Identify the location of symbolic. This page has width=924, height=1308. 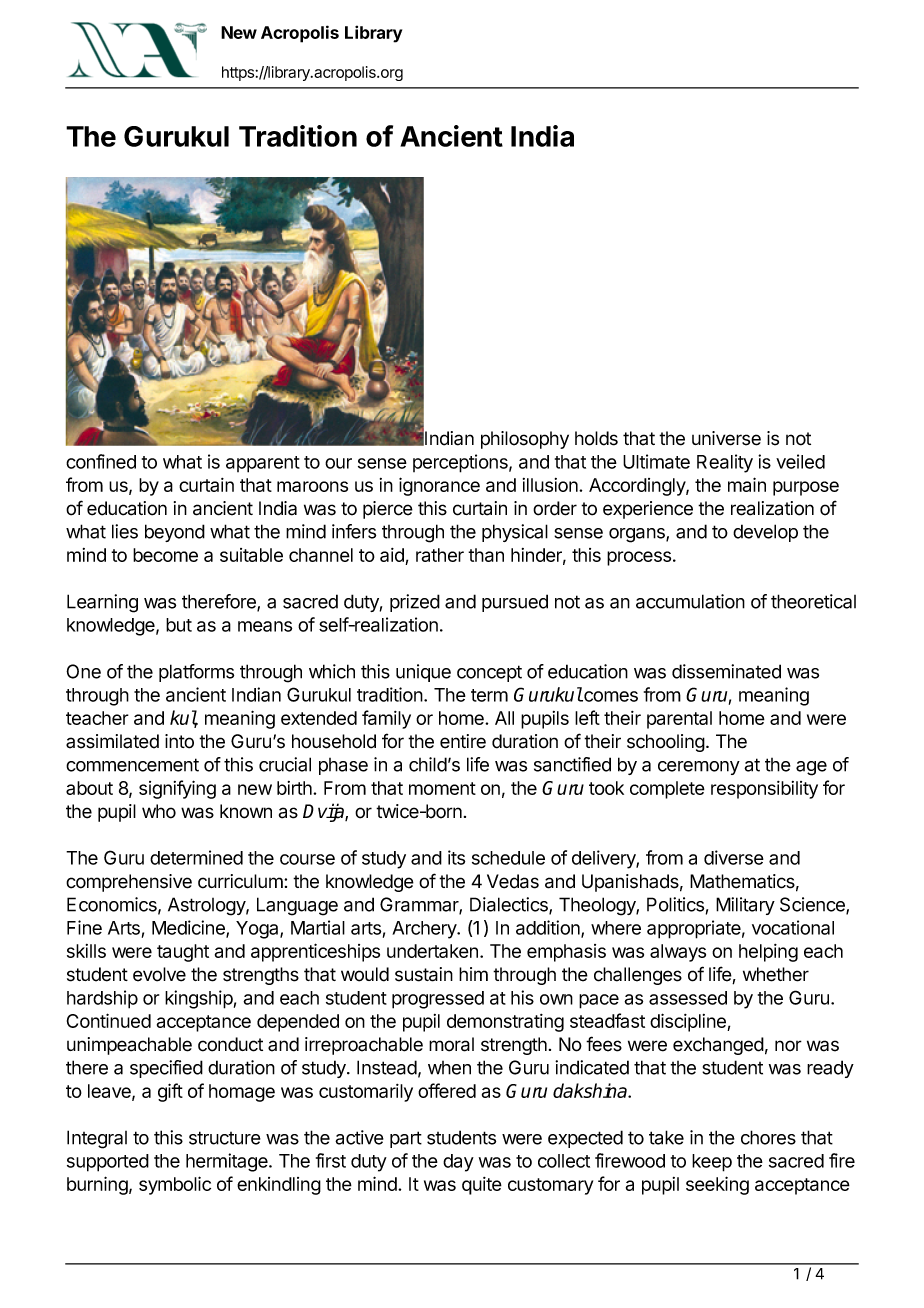
(175, 1185).
